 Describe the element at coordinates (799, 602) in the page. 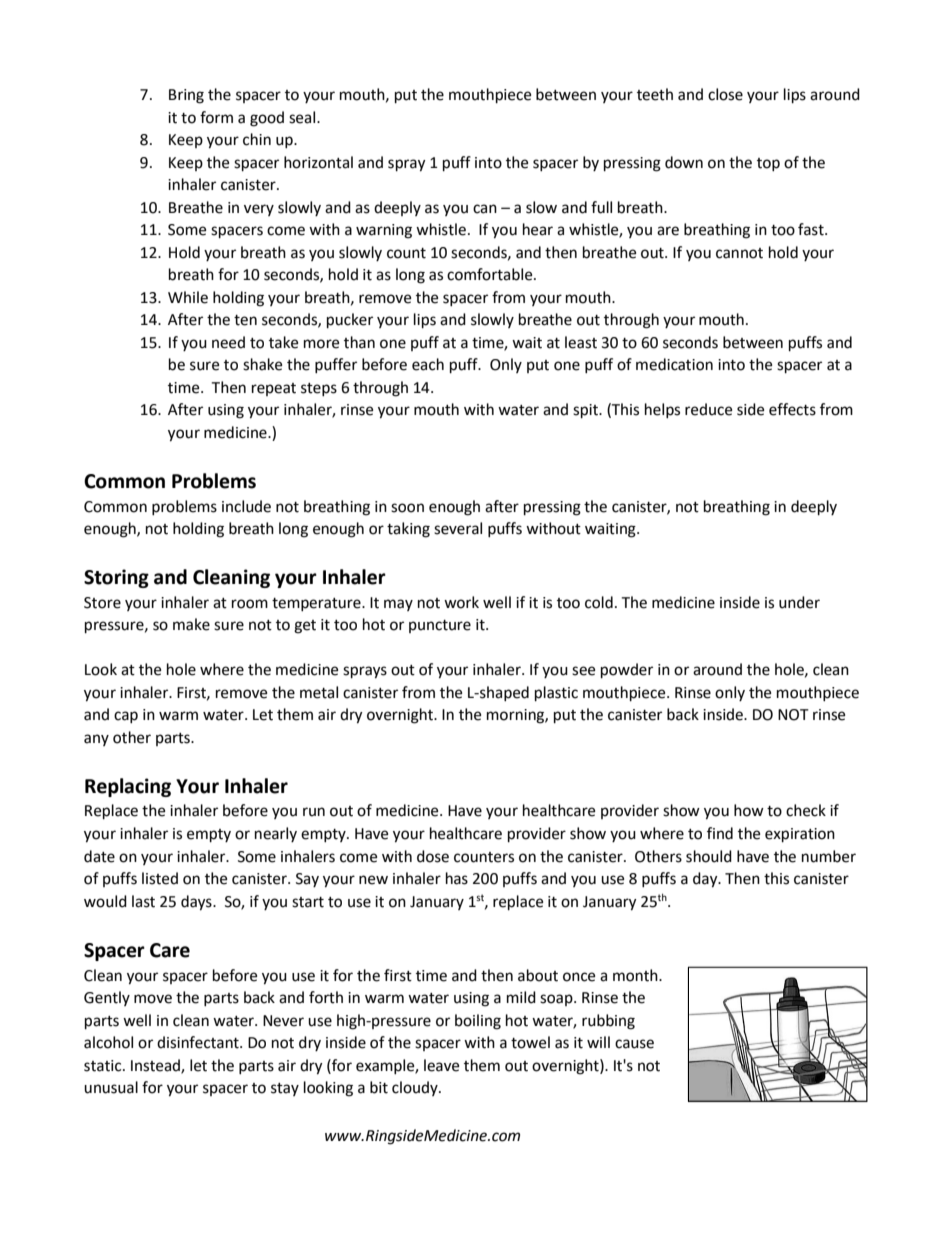

I see `under` at that location.
